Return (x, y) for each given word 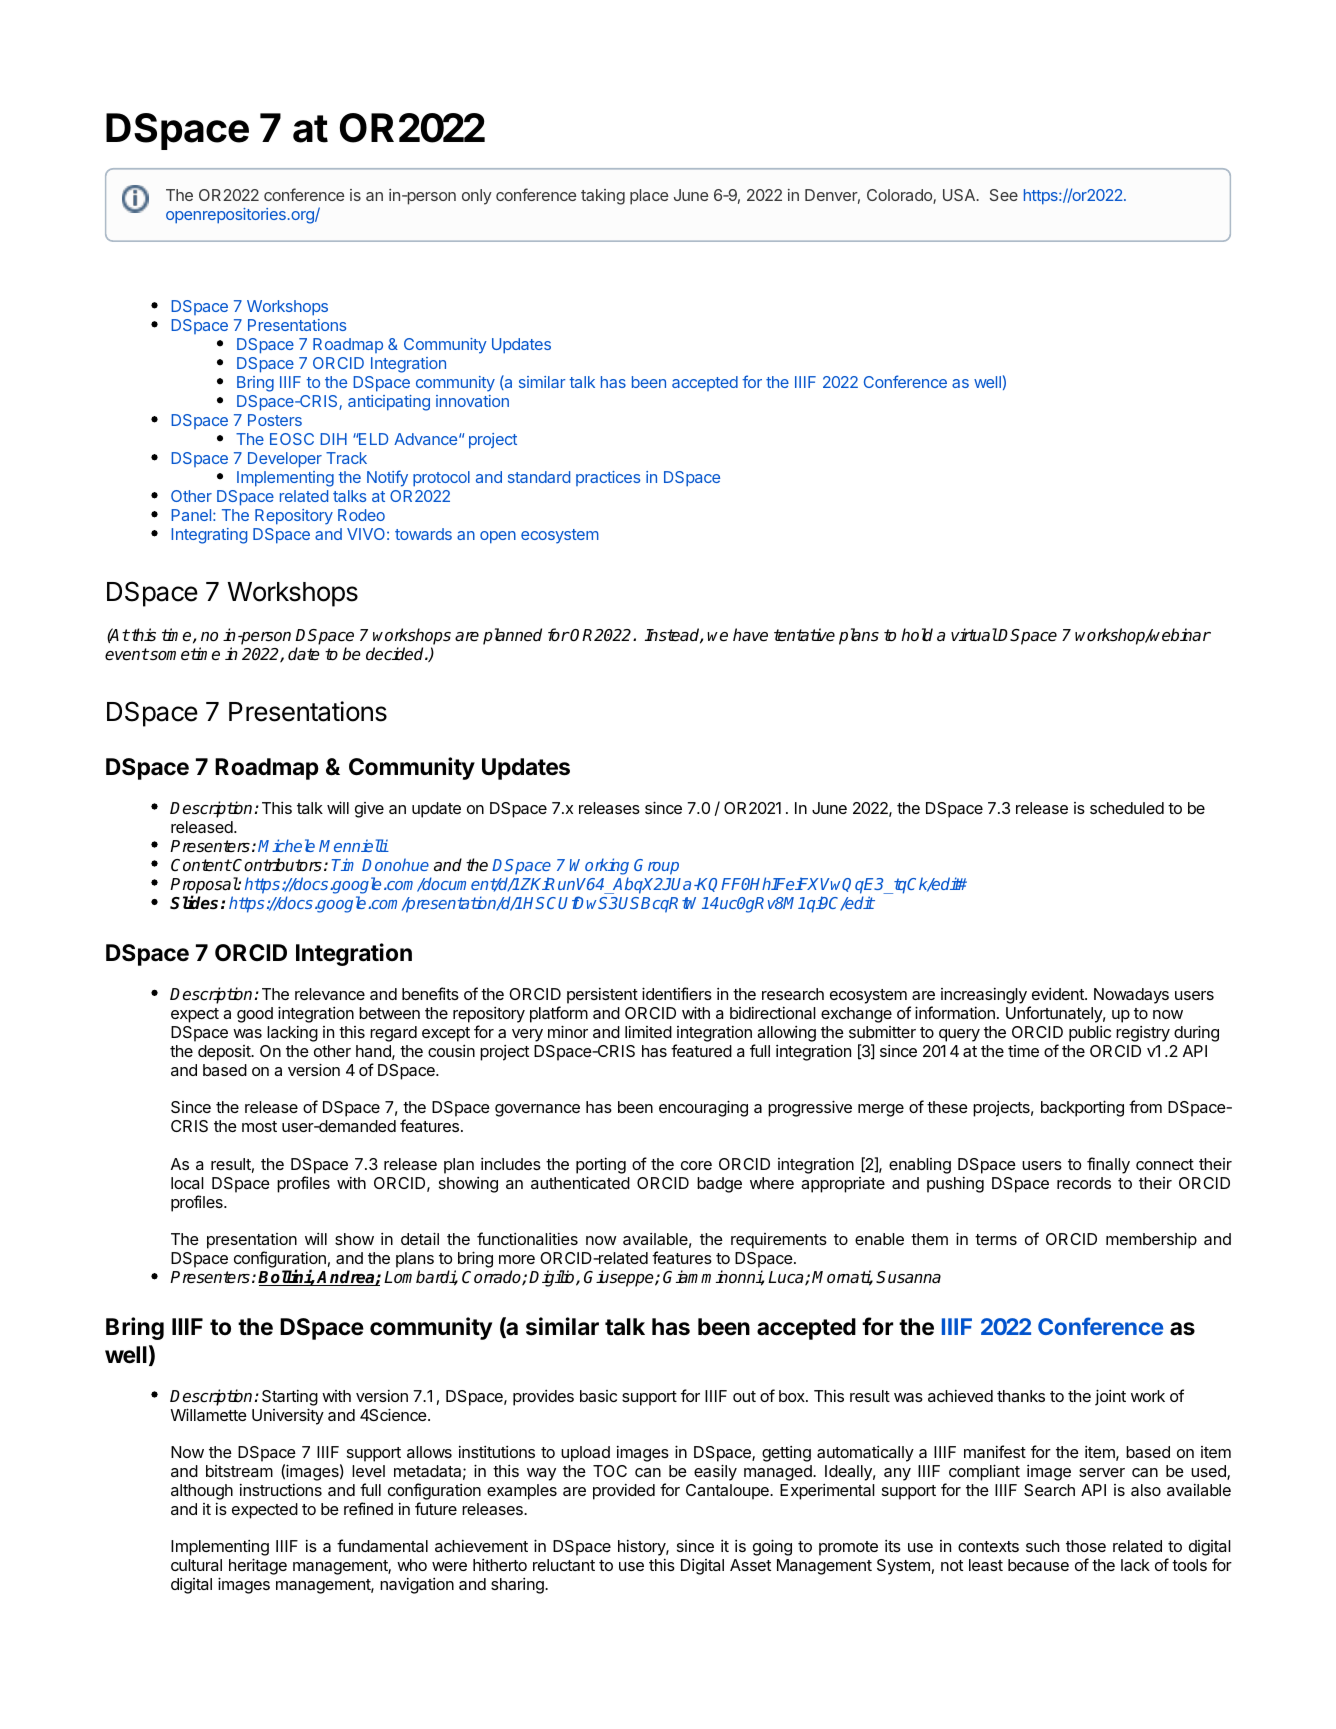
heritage (258, 1566)
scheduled (1127, 808)
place (649, 197)
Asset (750, 1565)
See (1004, 195)
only (477, 197)
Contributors (276, 865)
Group (656, 867)
